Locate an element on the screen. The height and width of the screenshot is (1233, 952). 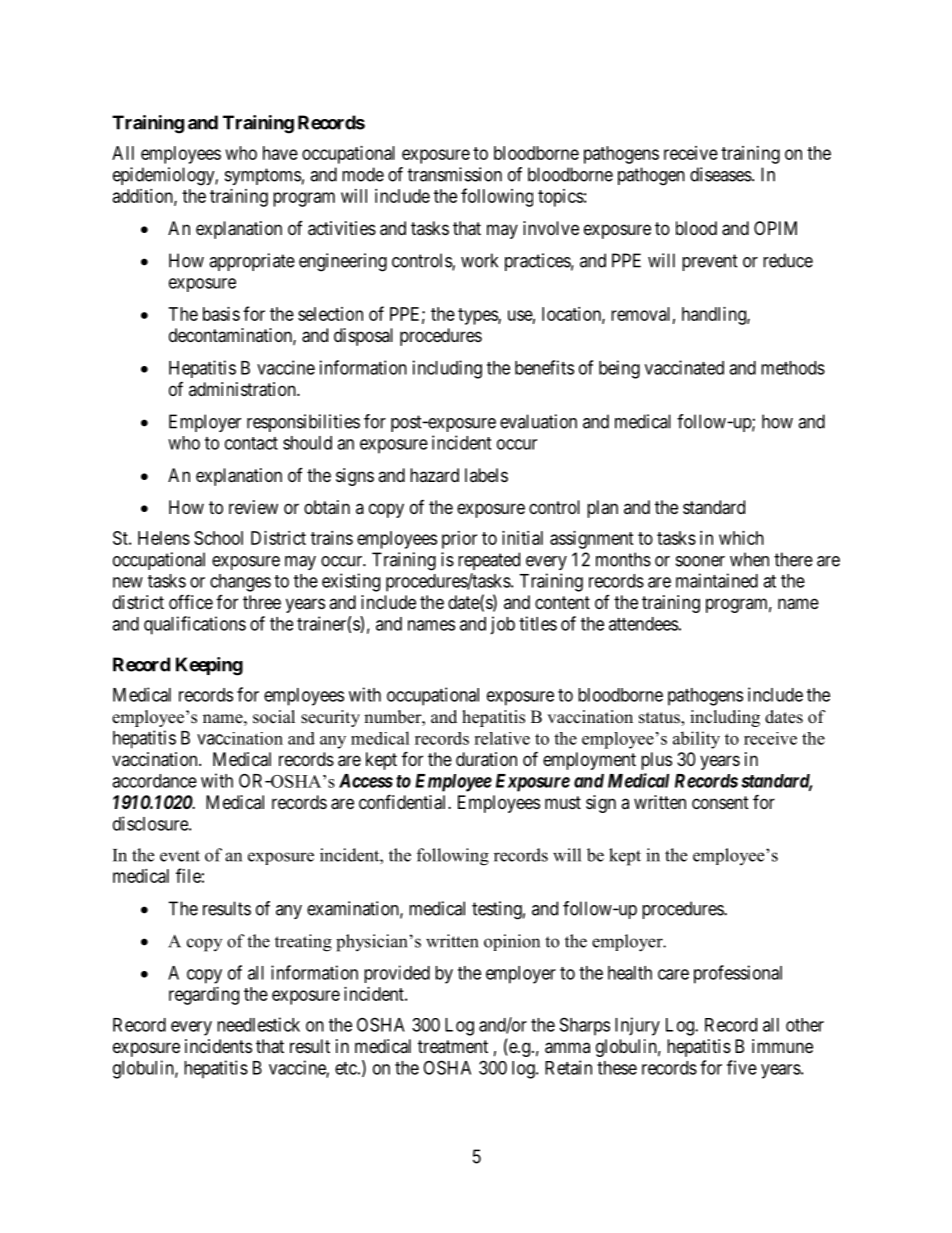
symptoms is located at coordinates (263, 176).
